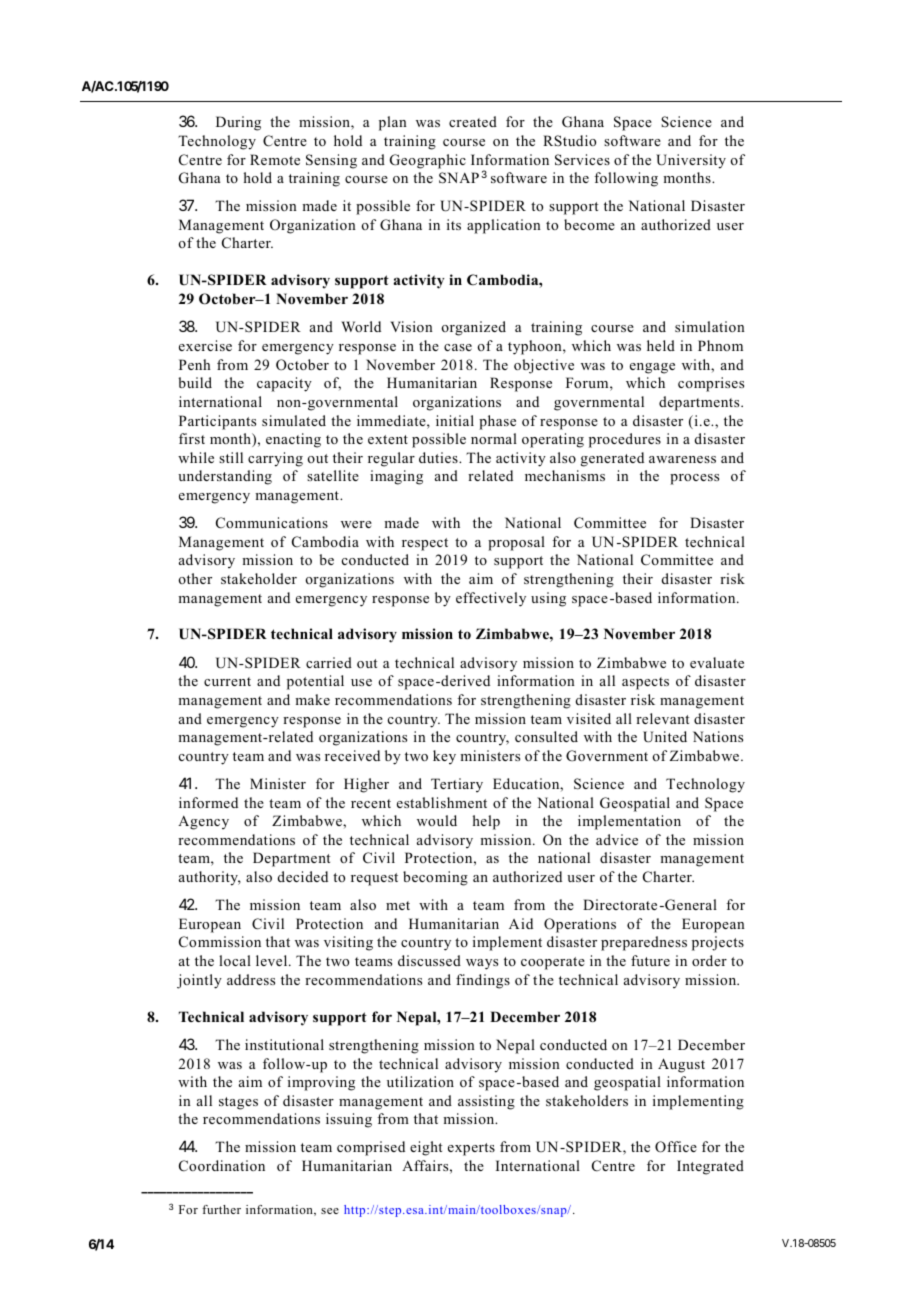 The image size is (924, 1307). What do you see at coordinates (275, 159) in the screenshot?
I see `Remote` at bounding box center [275, 159].
